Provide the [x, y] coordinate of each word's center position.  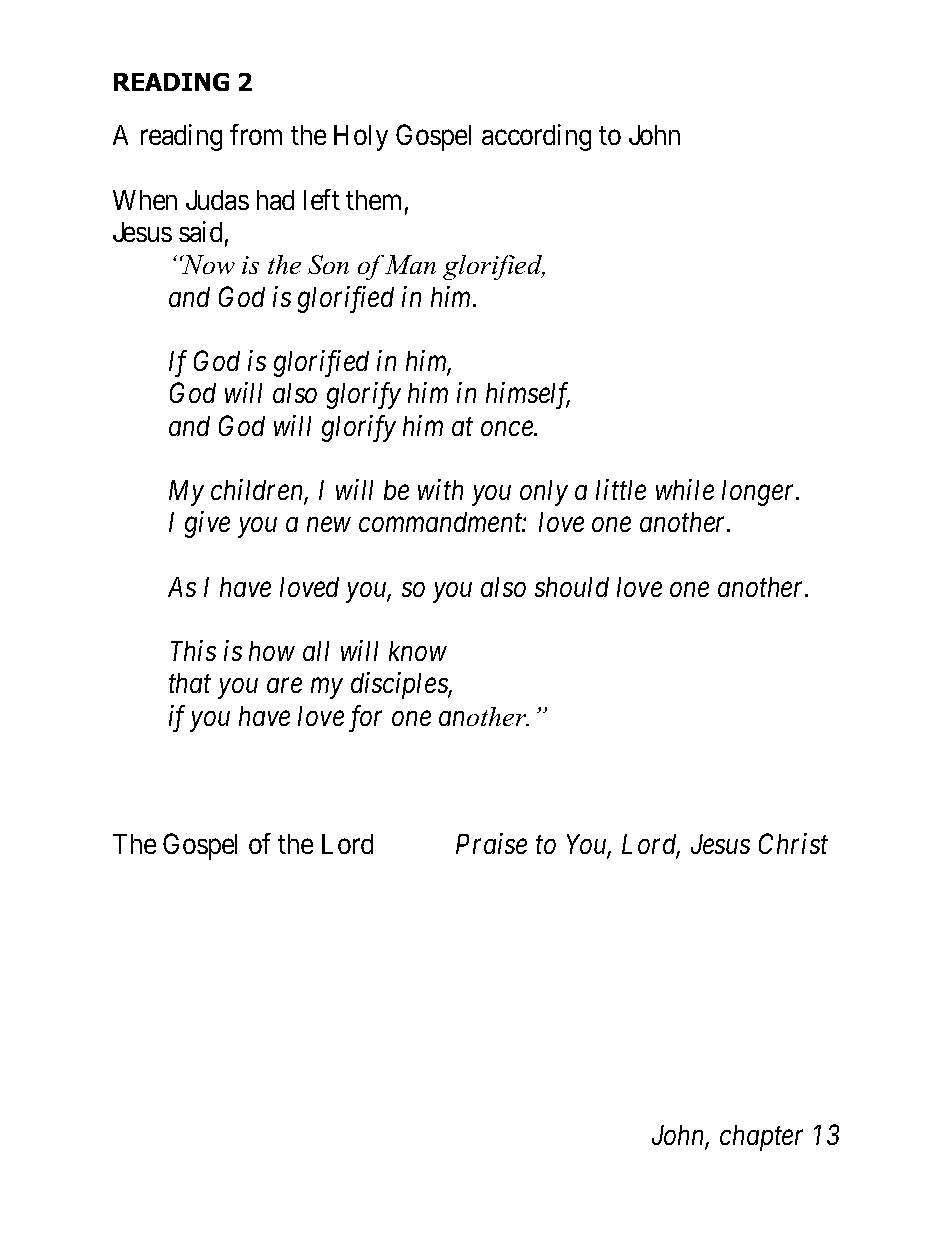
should [572, 587]
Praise [491, 844]
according [536, 137]
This [193, 650]
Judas [217, 200]
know [418, 651]
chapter [761, 1138]
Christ [793, 843]
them [373, 200]
